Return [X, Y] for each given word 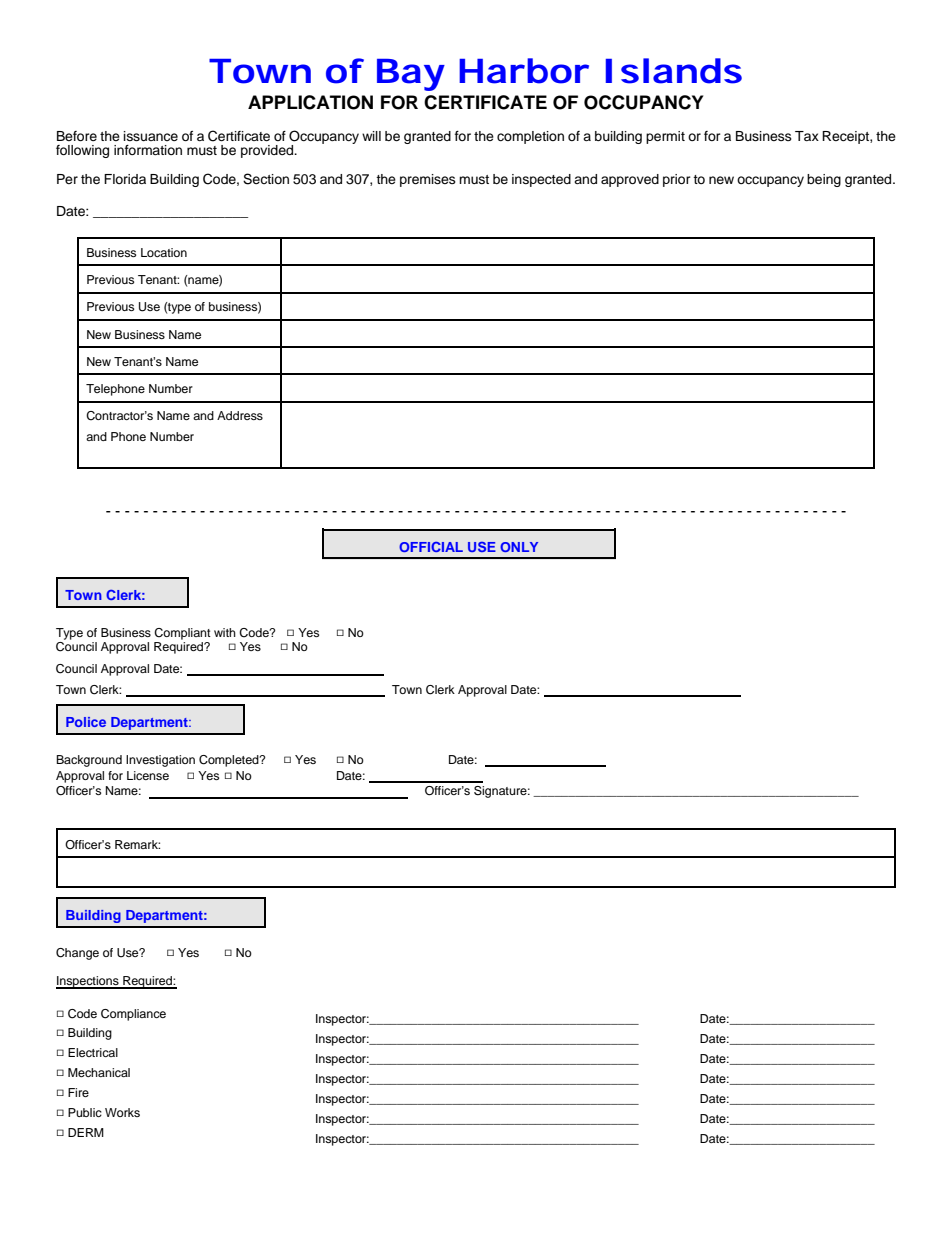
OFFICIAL [431, 547]
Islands [674, 71]
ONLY [519, 547]
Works [122, 1112]
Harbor [524, 71]
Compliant [182, 634]
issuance [151, 136]
